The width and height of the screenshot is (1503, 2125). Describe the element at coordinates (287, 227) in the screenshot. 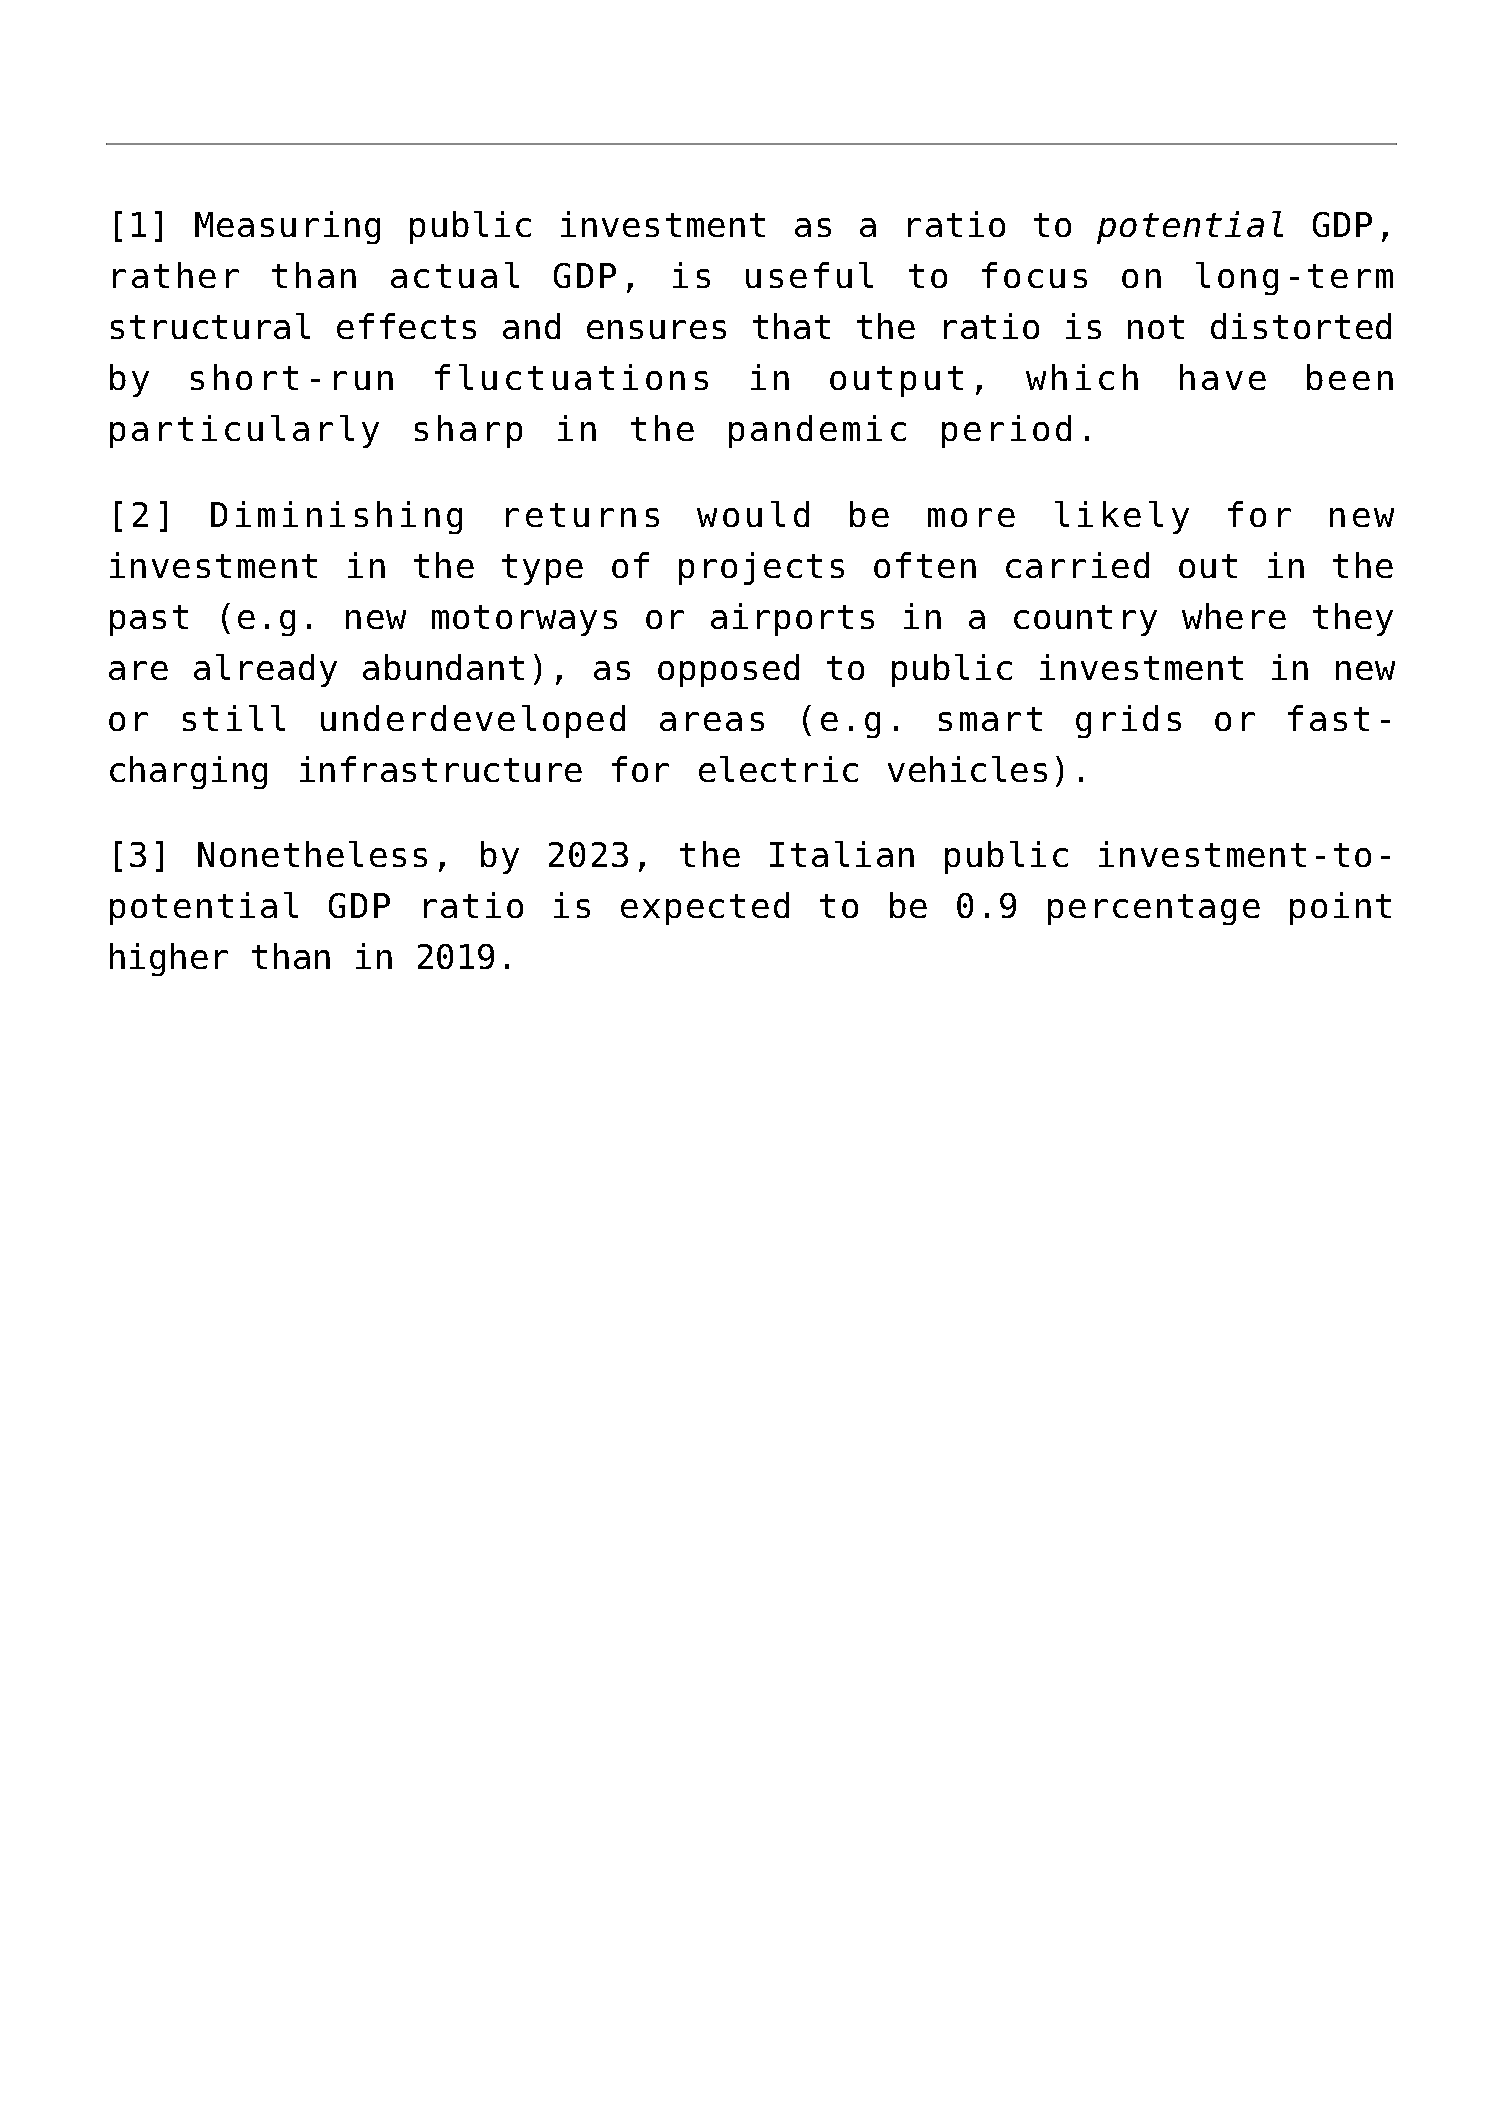

I see `Measuring` at that location.
